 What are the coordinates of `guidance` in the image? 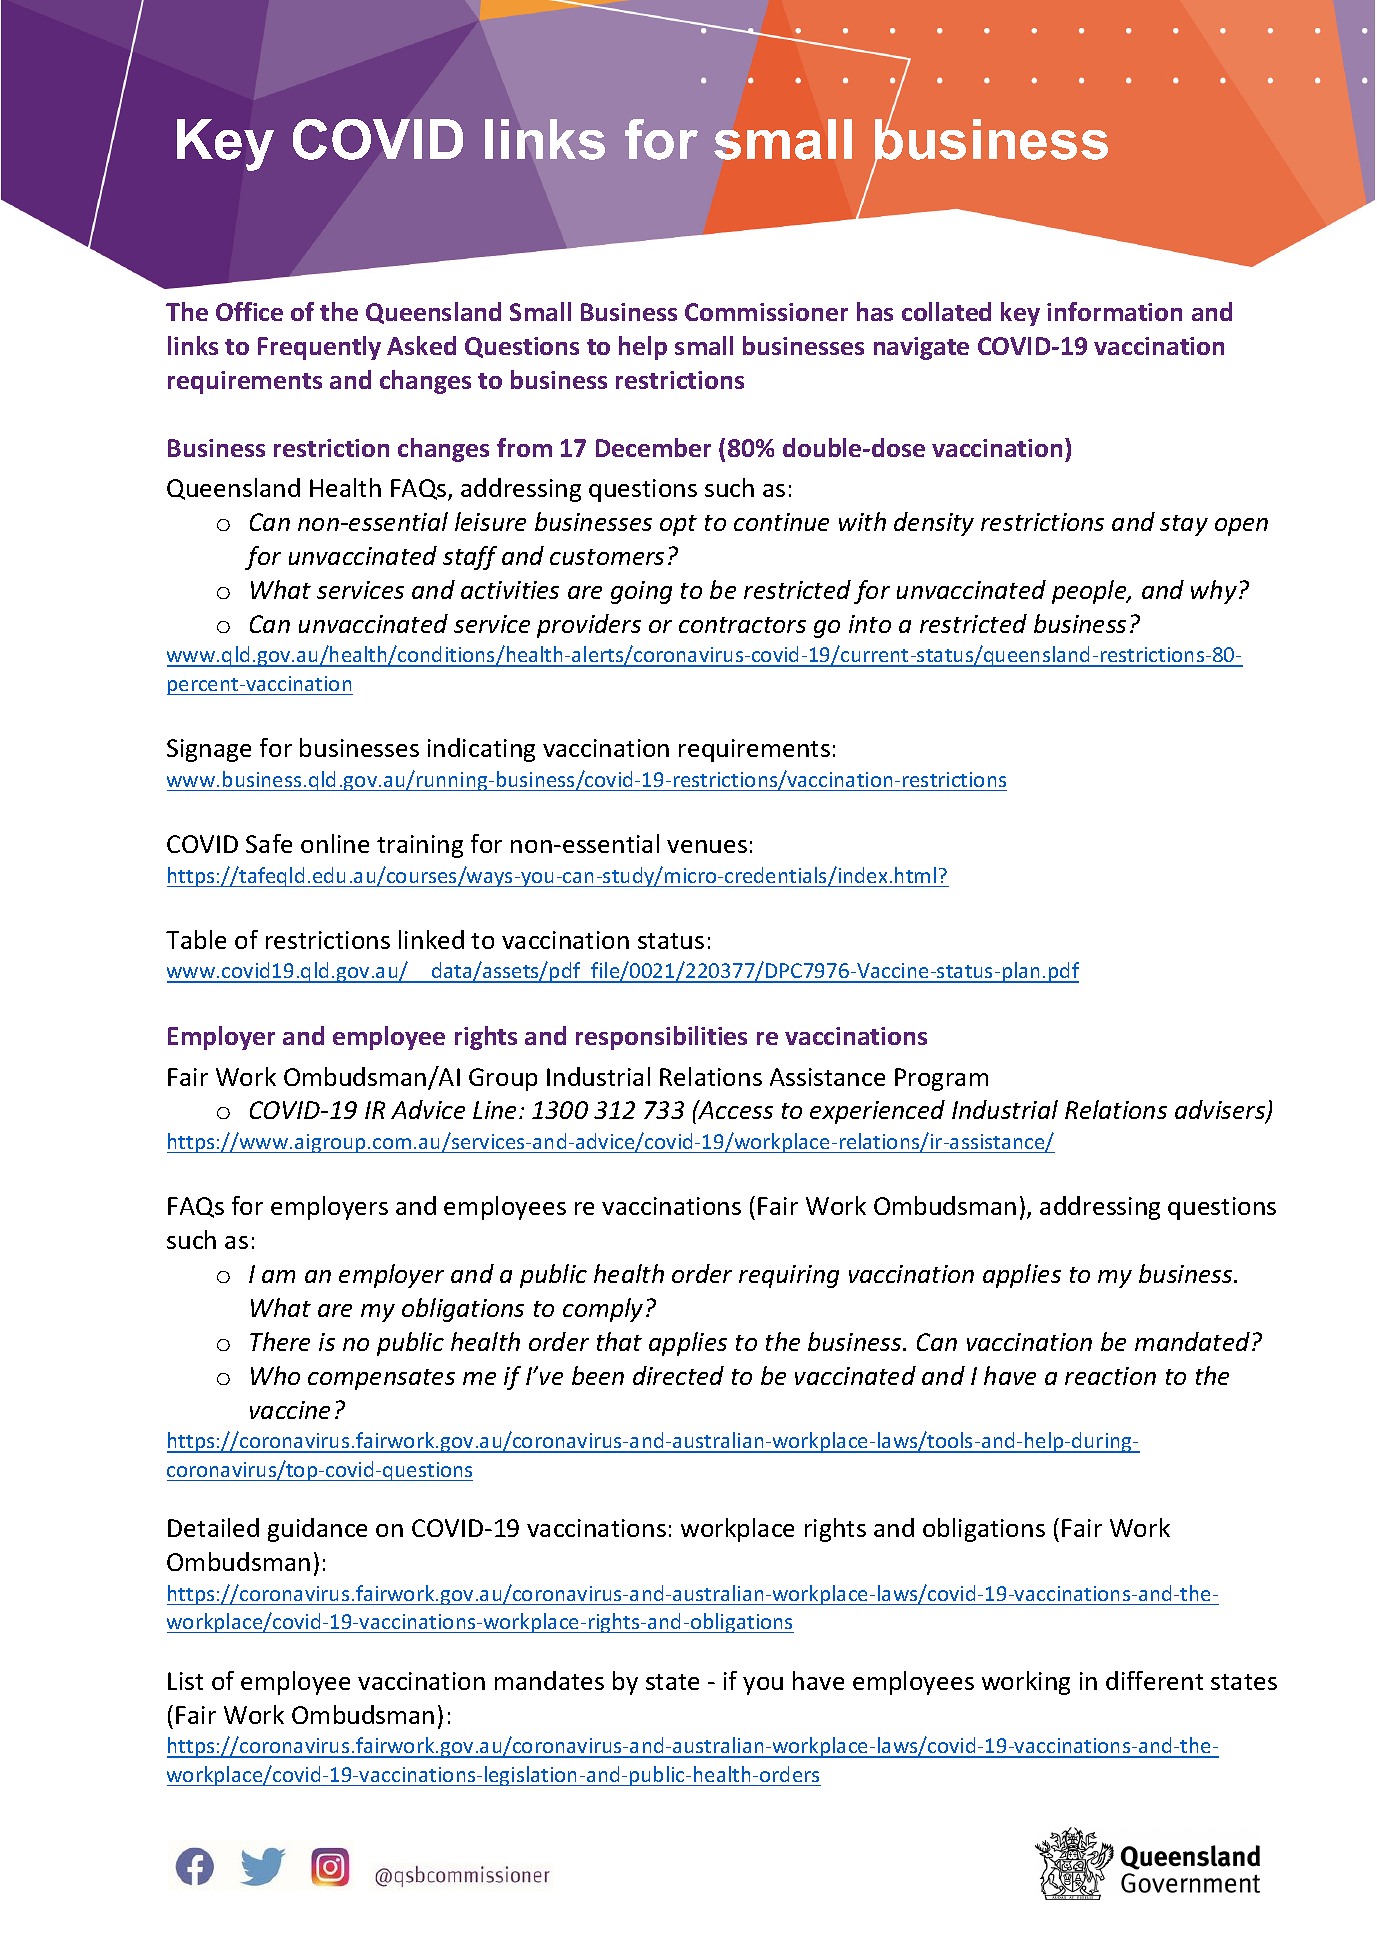 It's located at (317, 1530).
